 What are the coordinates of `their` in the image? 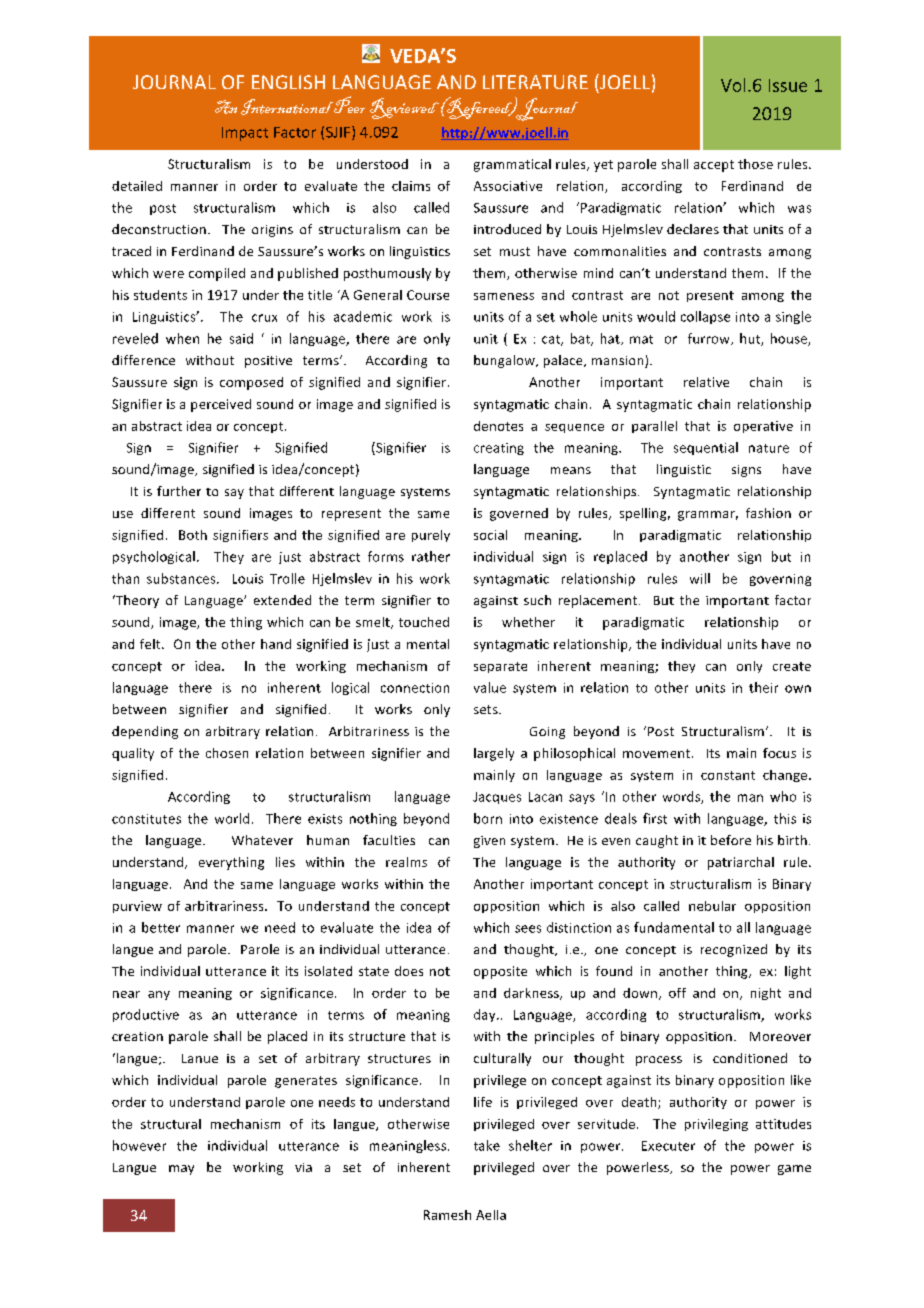 It's located at (763, 687).
